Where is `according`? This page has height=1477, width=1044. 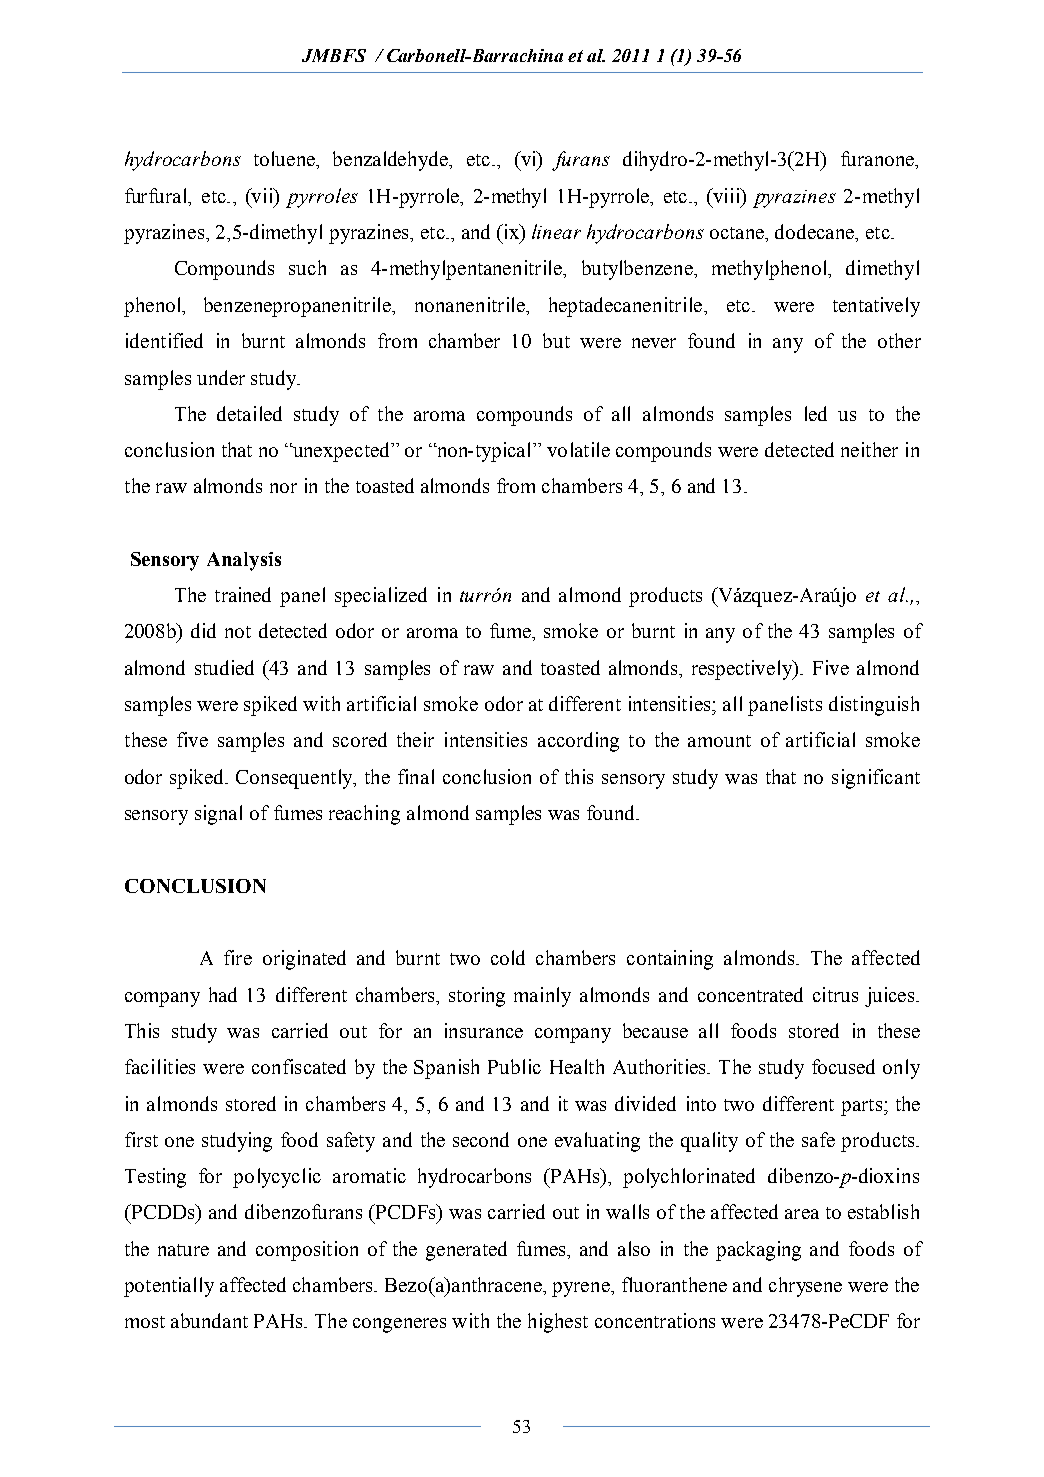 according is located at coordinates (578, 742).
